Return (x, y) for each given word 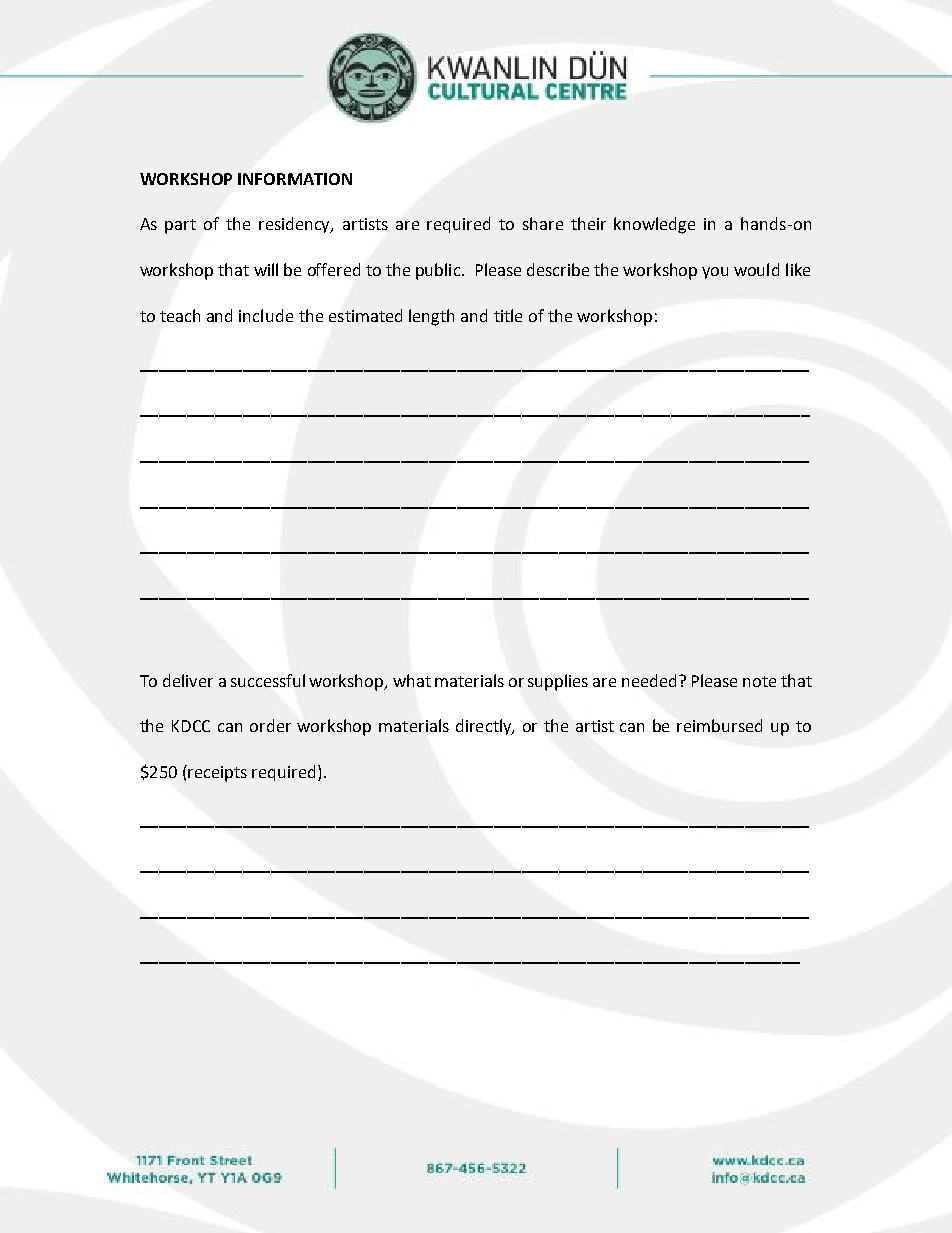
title (508, 315)
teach (180, 315)
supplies (558, 682)
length (431, 317)
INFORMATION (295, 179)
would (756, 269)
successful (268, 680)
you (715, 273)
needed (651, 680)
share (543, 223)
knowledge (654, 225)
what (412, 680)
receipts (216, 773)
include (266, 315)
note (759, 681)
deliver (188, 680)
